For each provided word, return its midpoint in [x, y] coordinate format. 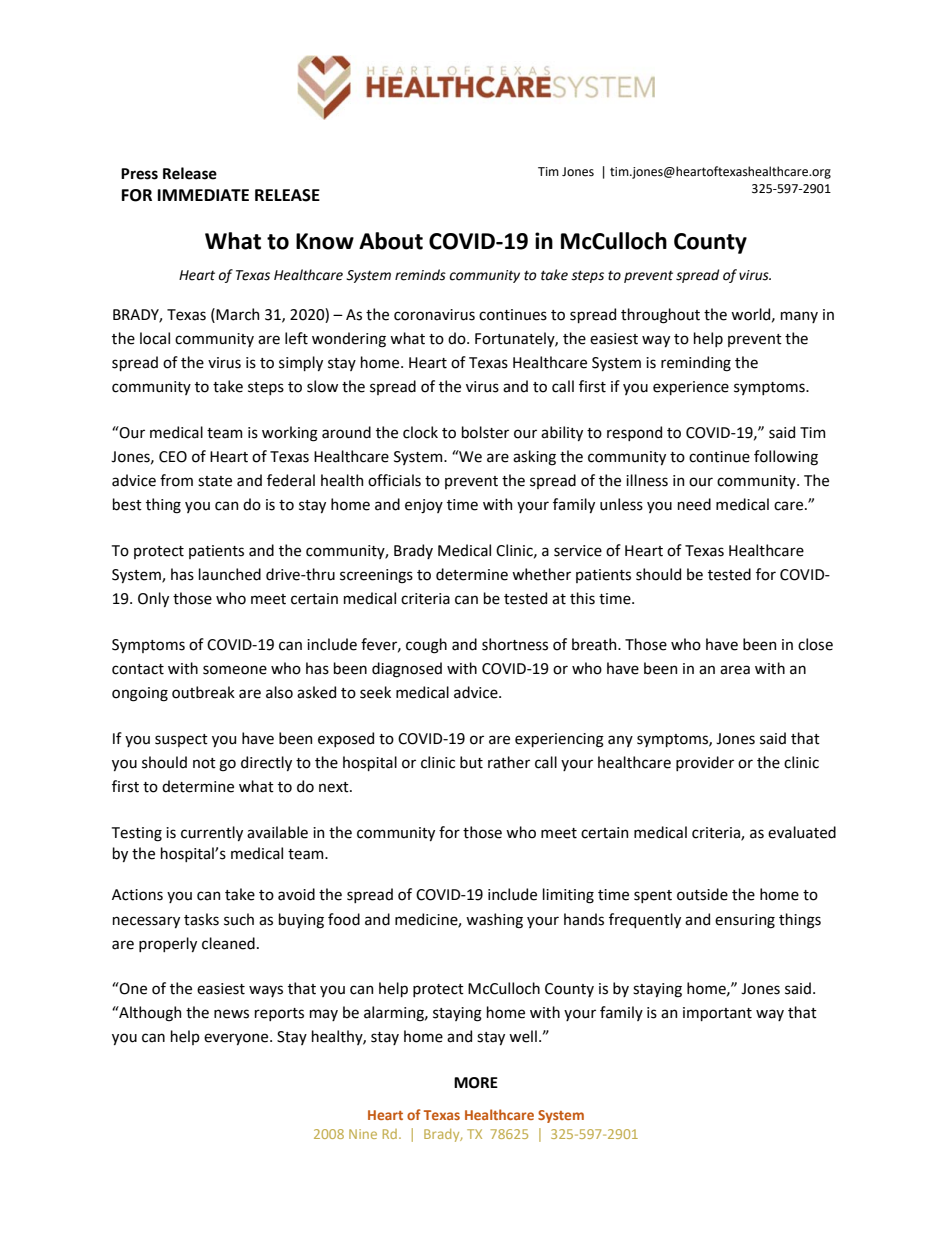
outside [702, 894]
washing [494, 921]
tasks [201, 919]
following [786, 458]
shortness [515, 644]
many [799, 317]
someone [235, 670]
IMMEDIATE [203, 195]
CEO [173, 457]
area [735, 670]
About [391, 241]
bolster [485, 432]
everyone [237, 1039]
